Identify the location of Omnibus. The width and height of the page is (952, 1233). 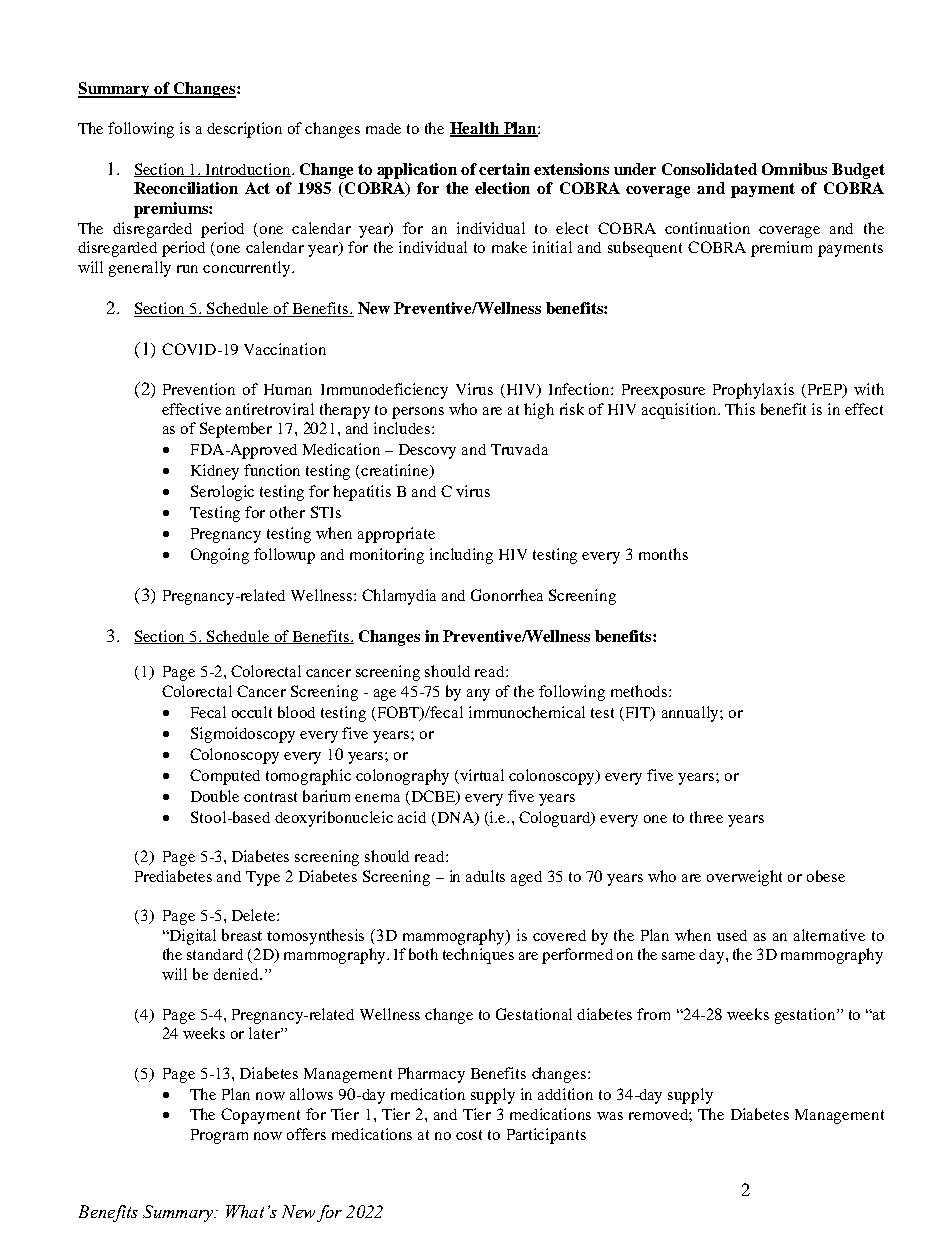
(794, 169).
